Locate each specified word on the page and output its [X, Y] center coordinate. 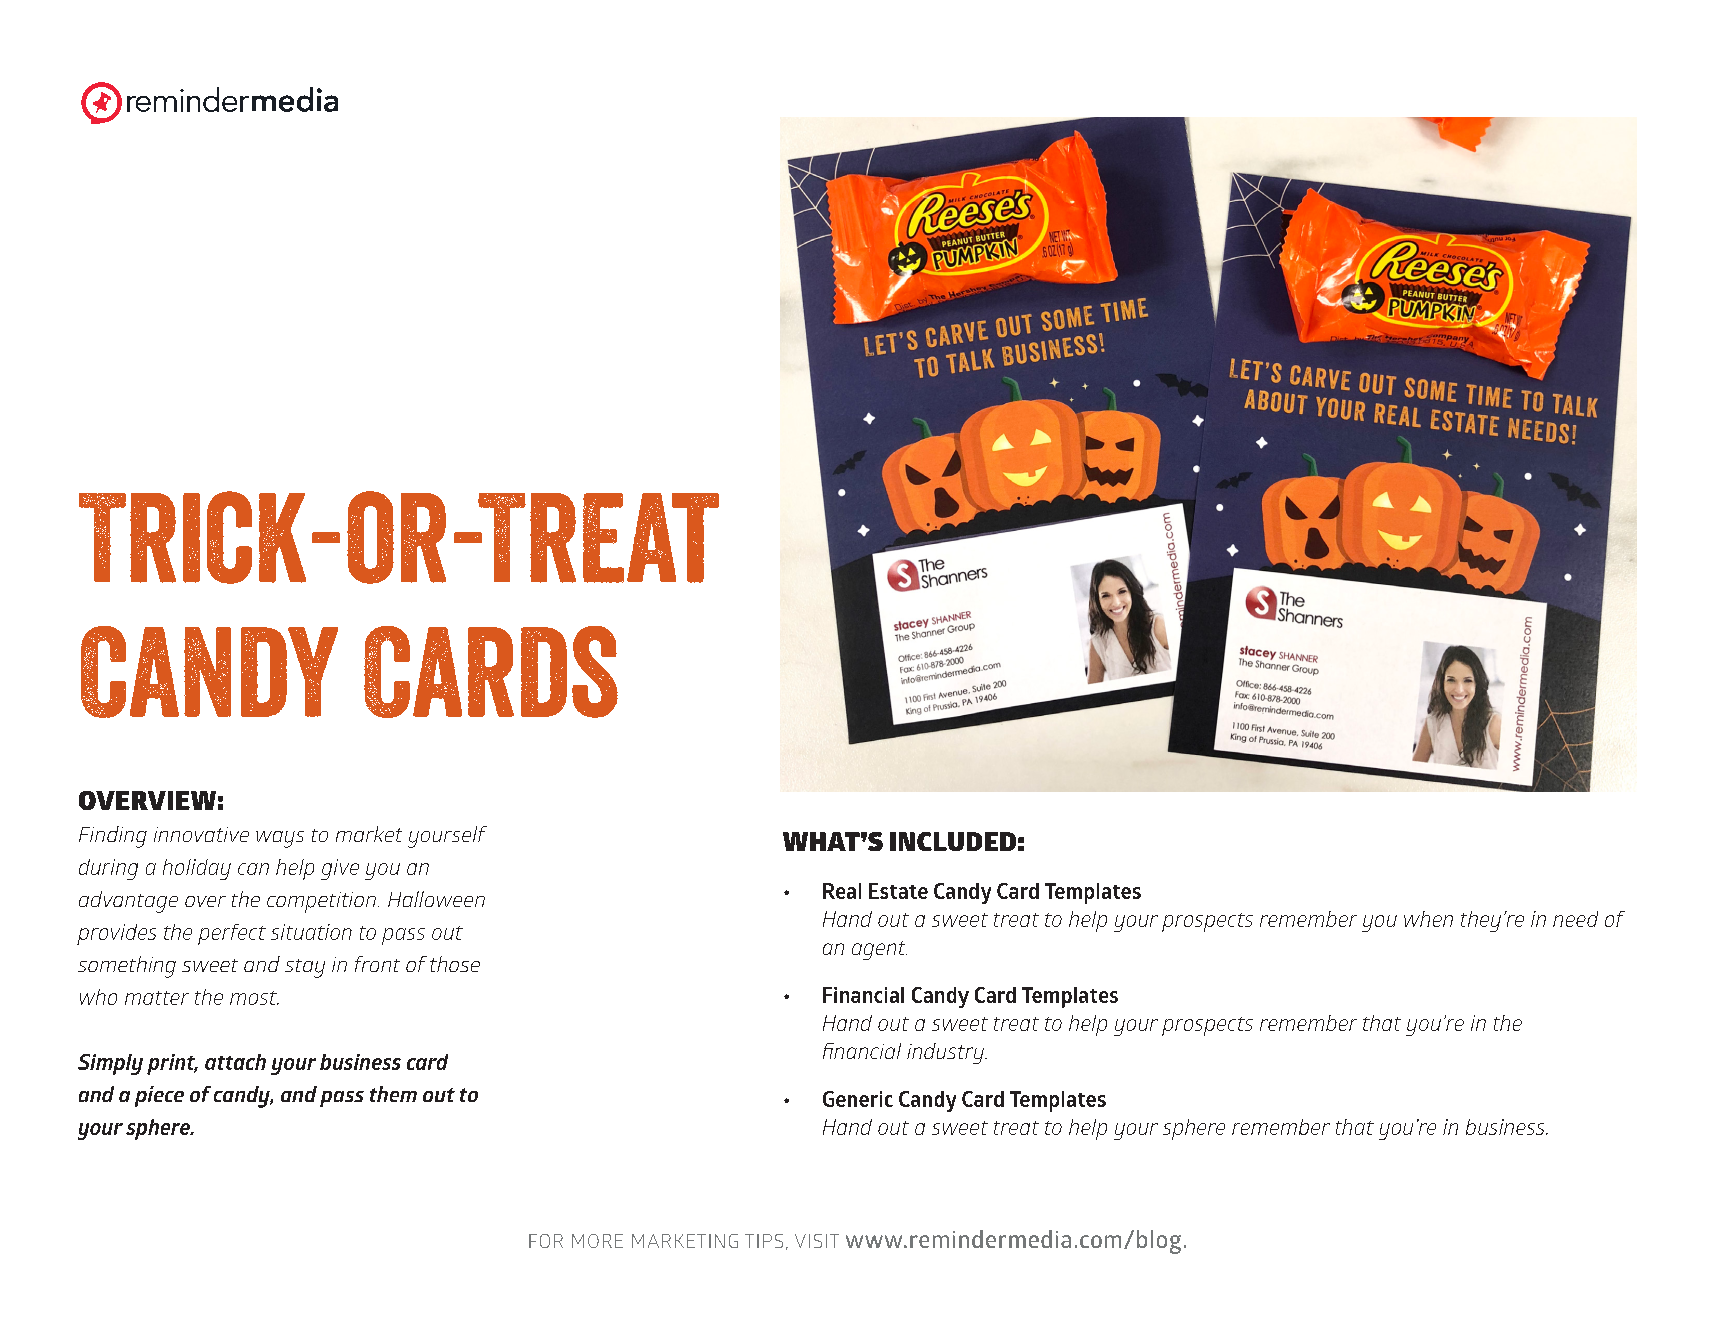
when [1428, 919]
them [393, 1094]
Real [842, 891]
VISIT [817, 1241]
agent [879, 950]
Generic [858, 1099]
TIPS [764, 1241]
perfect [232, 934]
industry [947, 1053]
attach [235, 1062]
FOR [546, 1241]
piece [159, 1096]
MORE [597, 1241]
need [1575, 919]
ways [280, 839]
